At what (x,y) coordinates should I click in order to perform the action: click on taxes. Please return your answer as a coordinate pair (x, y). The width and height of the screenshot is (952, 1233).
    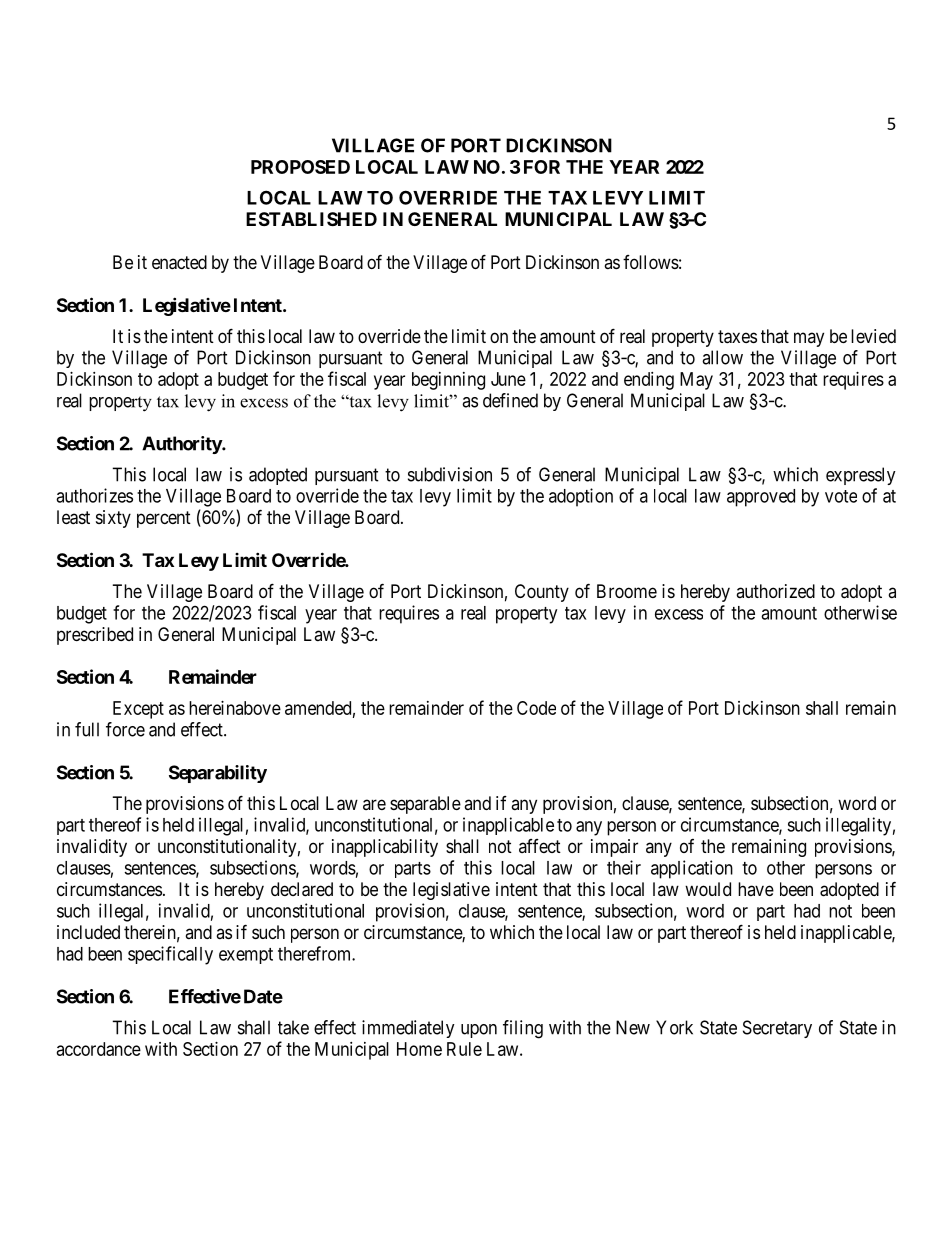
    Looking at the image, I should click on (737, 337).
